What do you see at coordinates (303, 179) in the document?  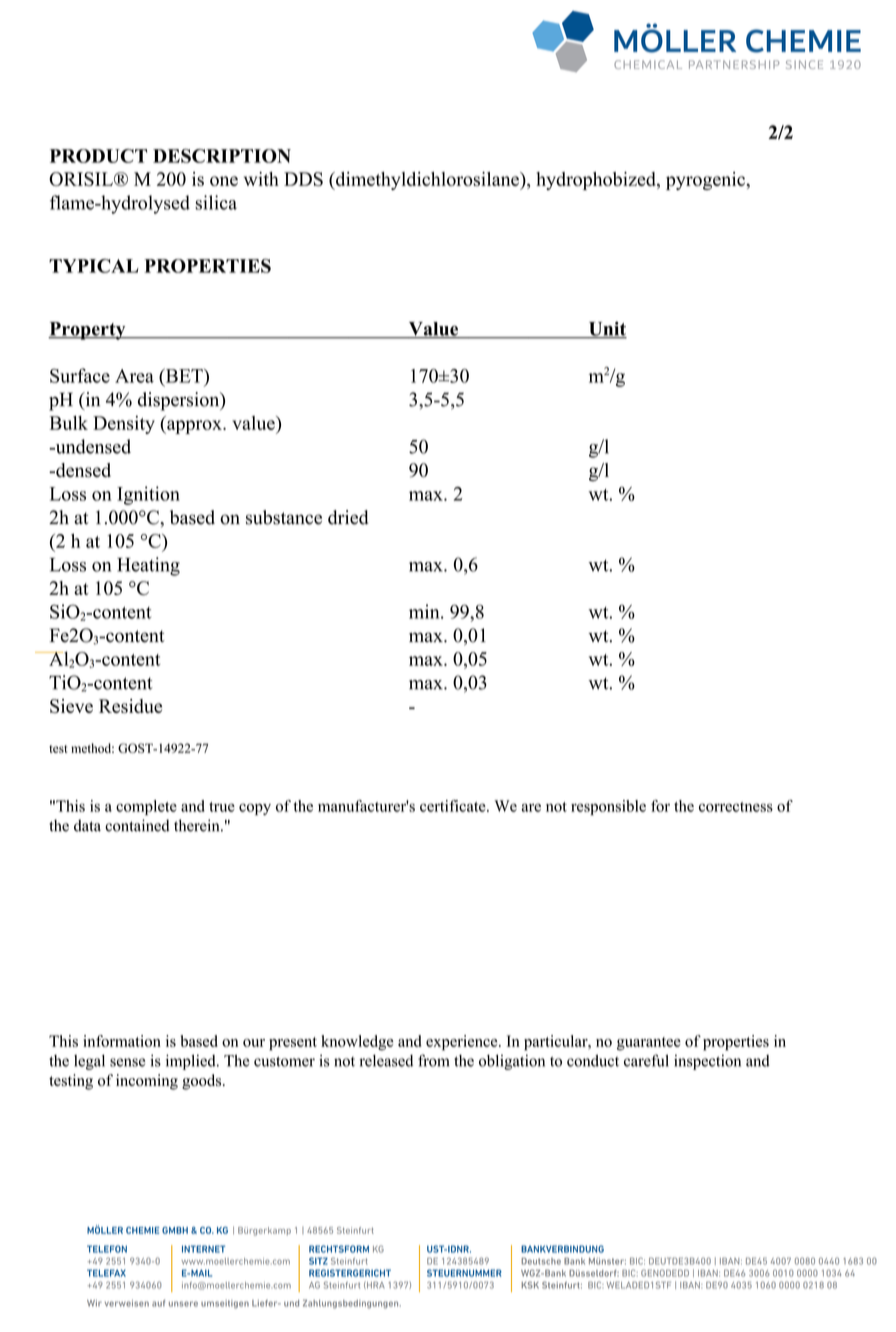 I see `DDS` at bounding box center [303, 179].
